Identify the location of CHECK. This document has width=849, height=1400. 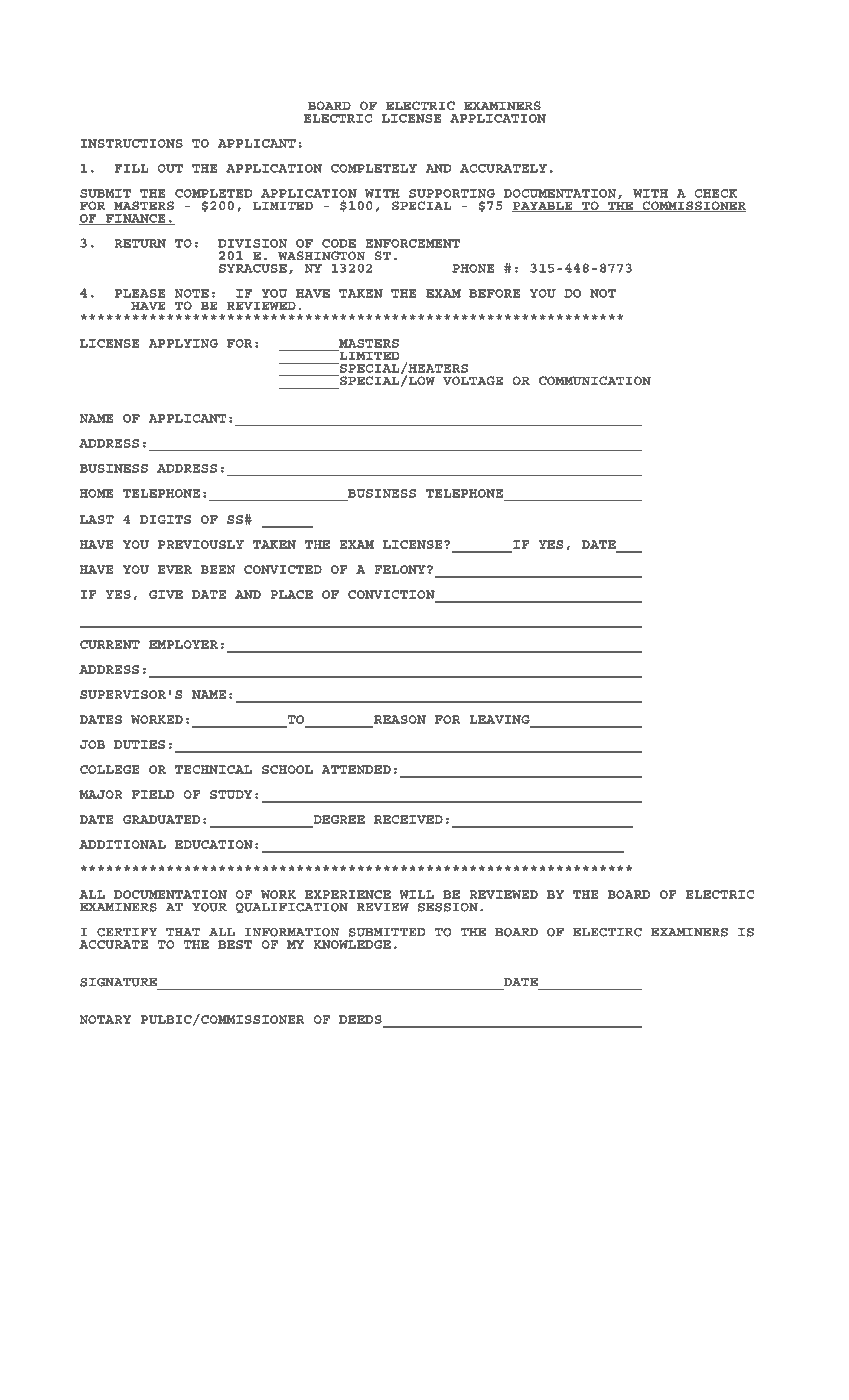
(715, 193).
